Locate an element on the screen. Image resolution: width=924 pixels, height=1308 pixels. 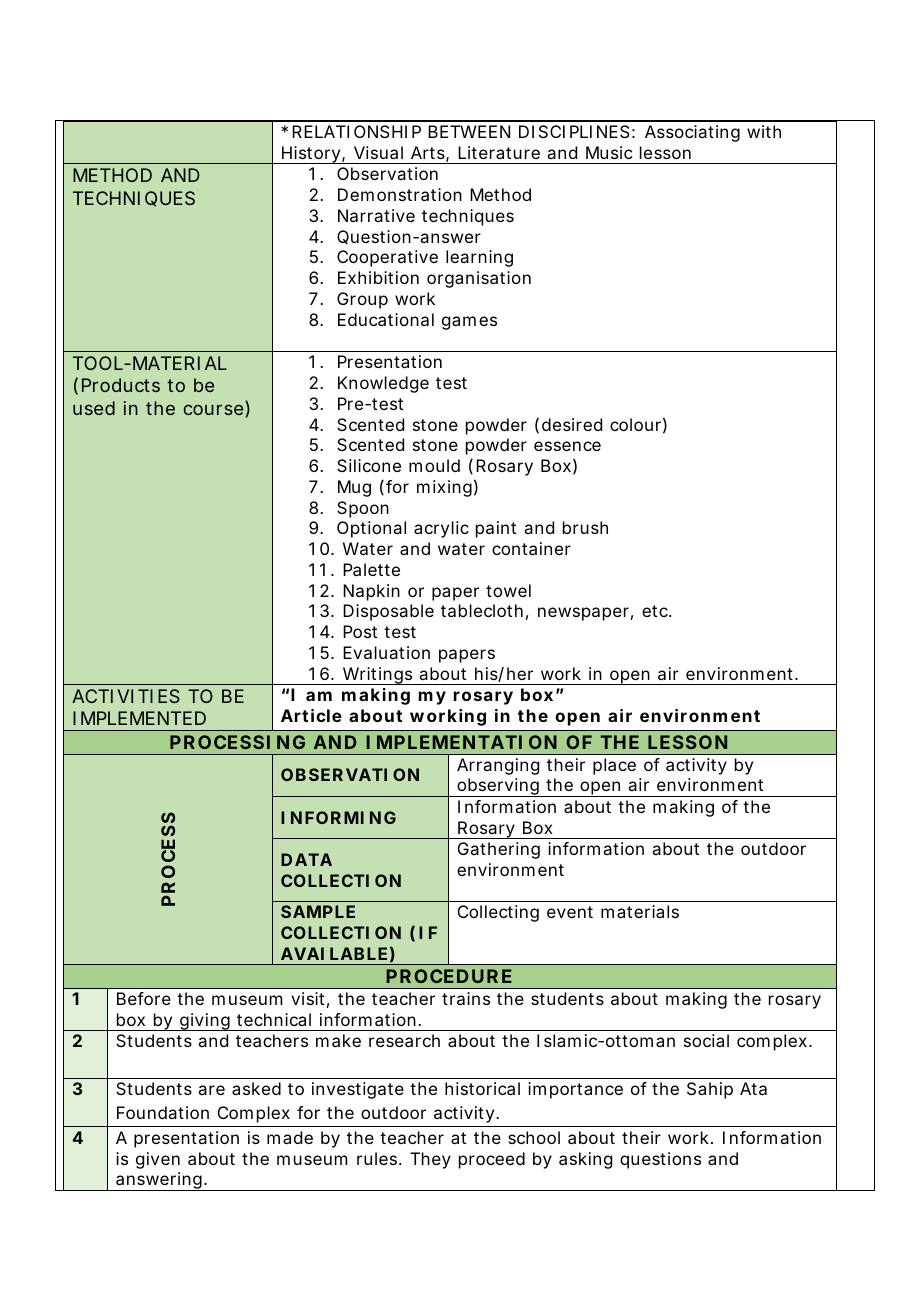
etc is located at coordinates (656, 611).
